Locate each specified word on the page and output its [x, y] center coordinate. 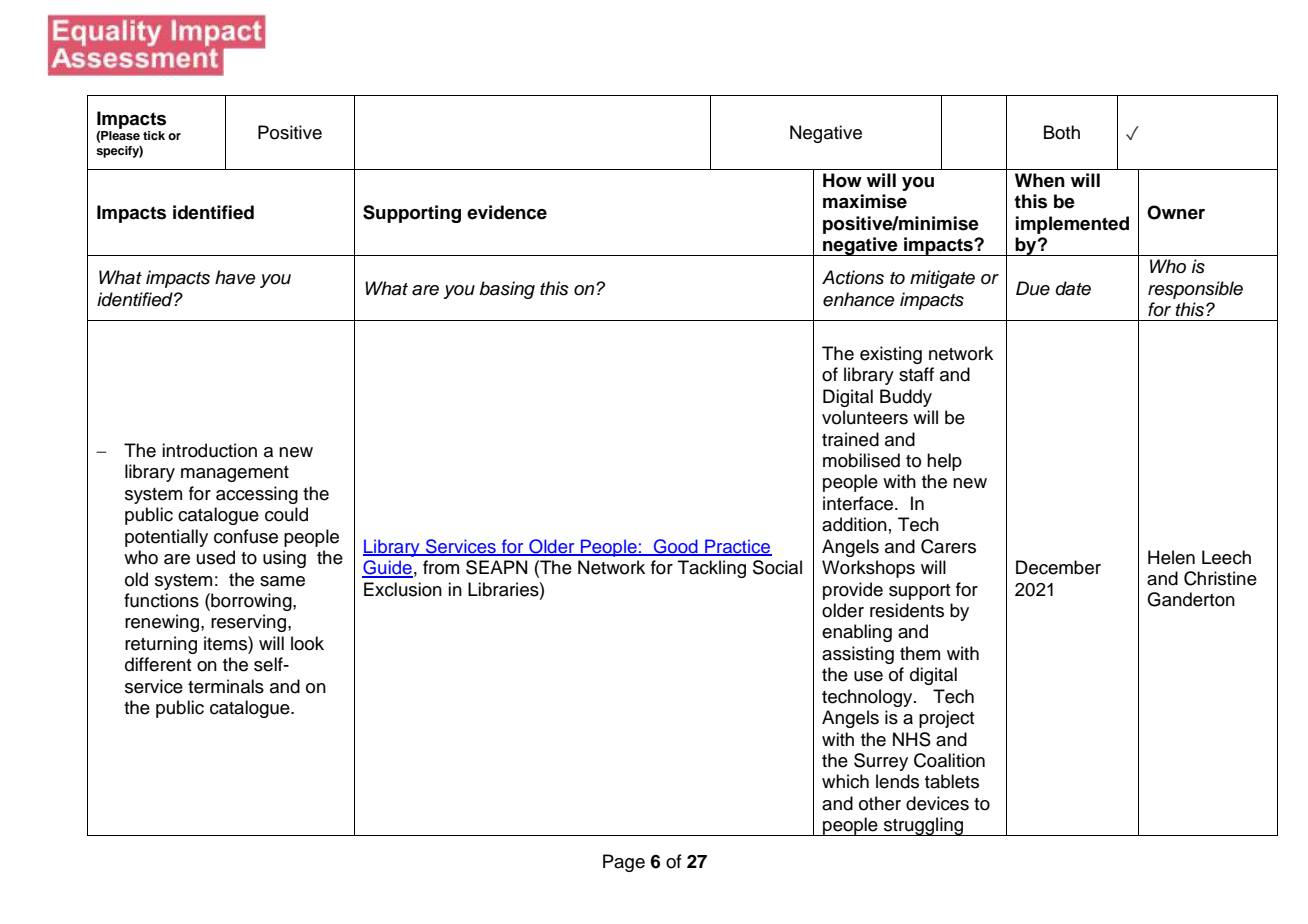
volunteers [865, 417]
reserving [248, 623]
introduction [209, 450]
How [842, 180]
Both [1062, 132]
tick [154, 135]
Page [624, 863]
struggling [924, 826]
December [1058, 567]
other [880, 803]
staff [916, 374]
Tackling [712, 569]
